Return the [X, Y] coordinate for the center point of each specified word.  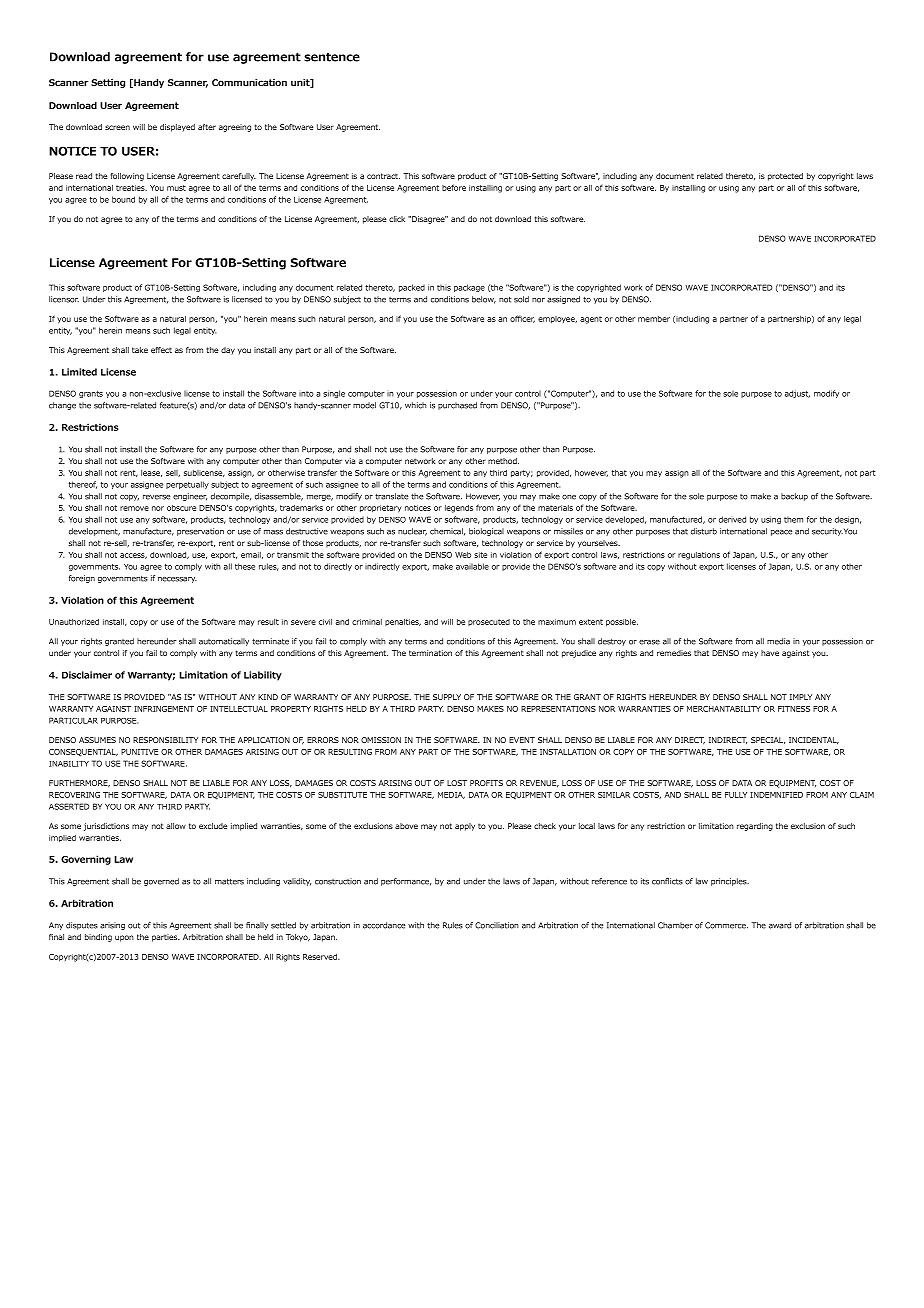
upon [124, 938]
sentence [332, 57]
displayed [177, 128]
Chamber [675, 925]
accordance [384, 925]
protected [785, 177]
